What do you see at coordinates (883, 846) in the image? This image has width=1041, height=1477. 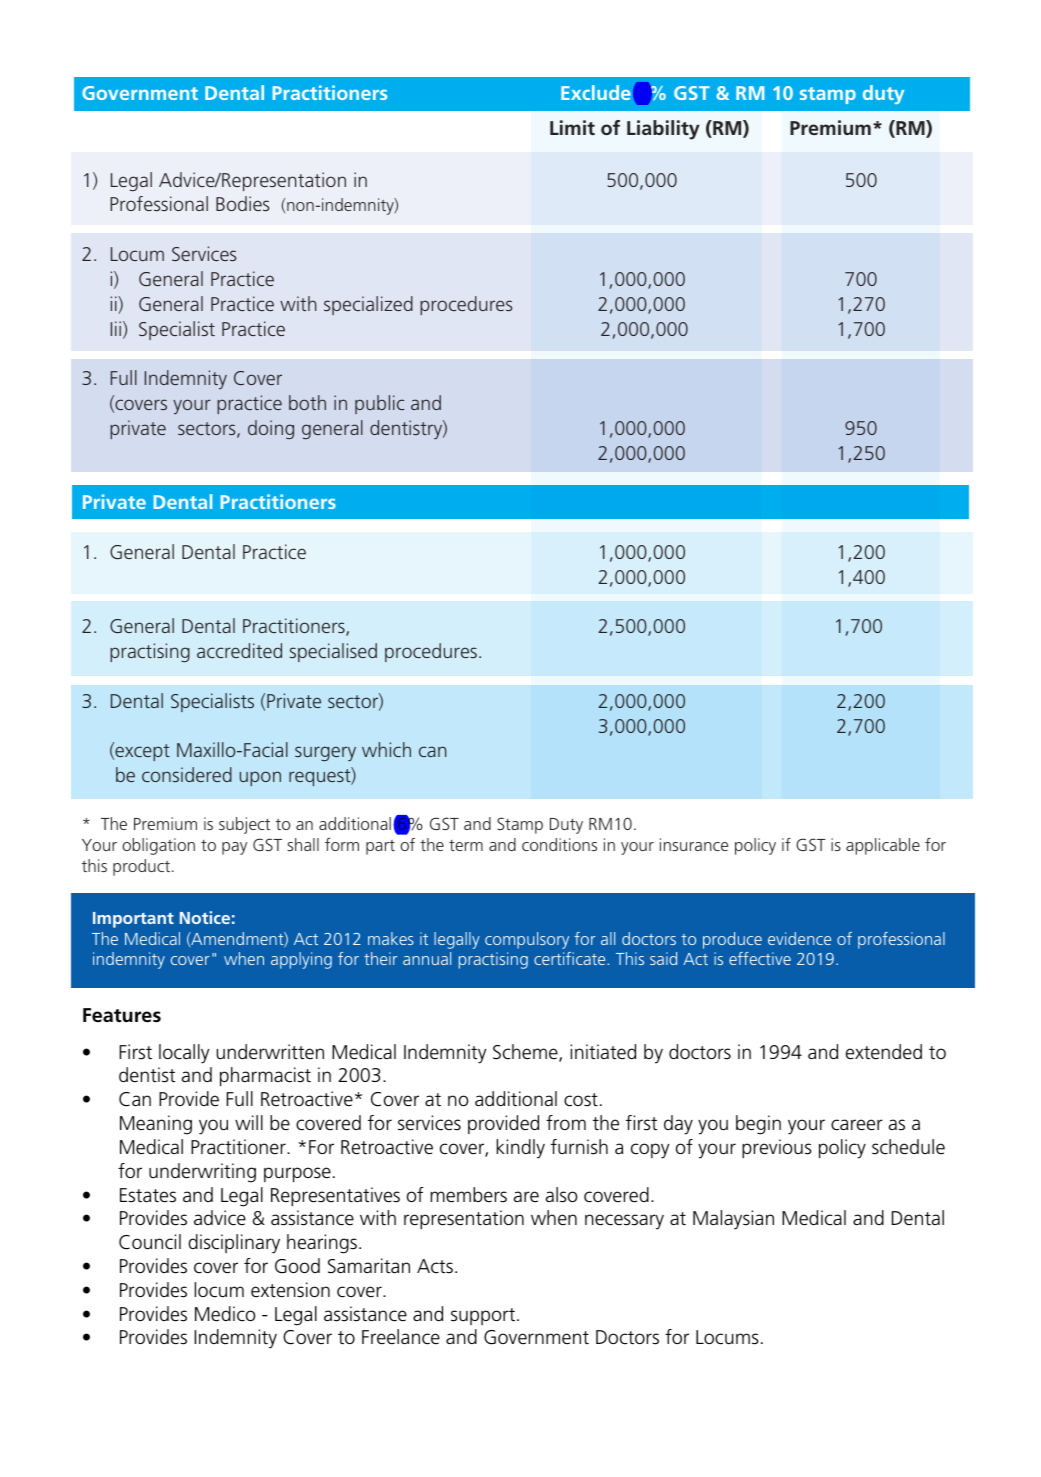 I see `applicable` at bounding box center [883, 846].
